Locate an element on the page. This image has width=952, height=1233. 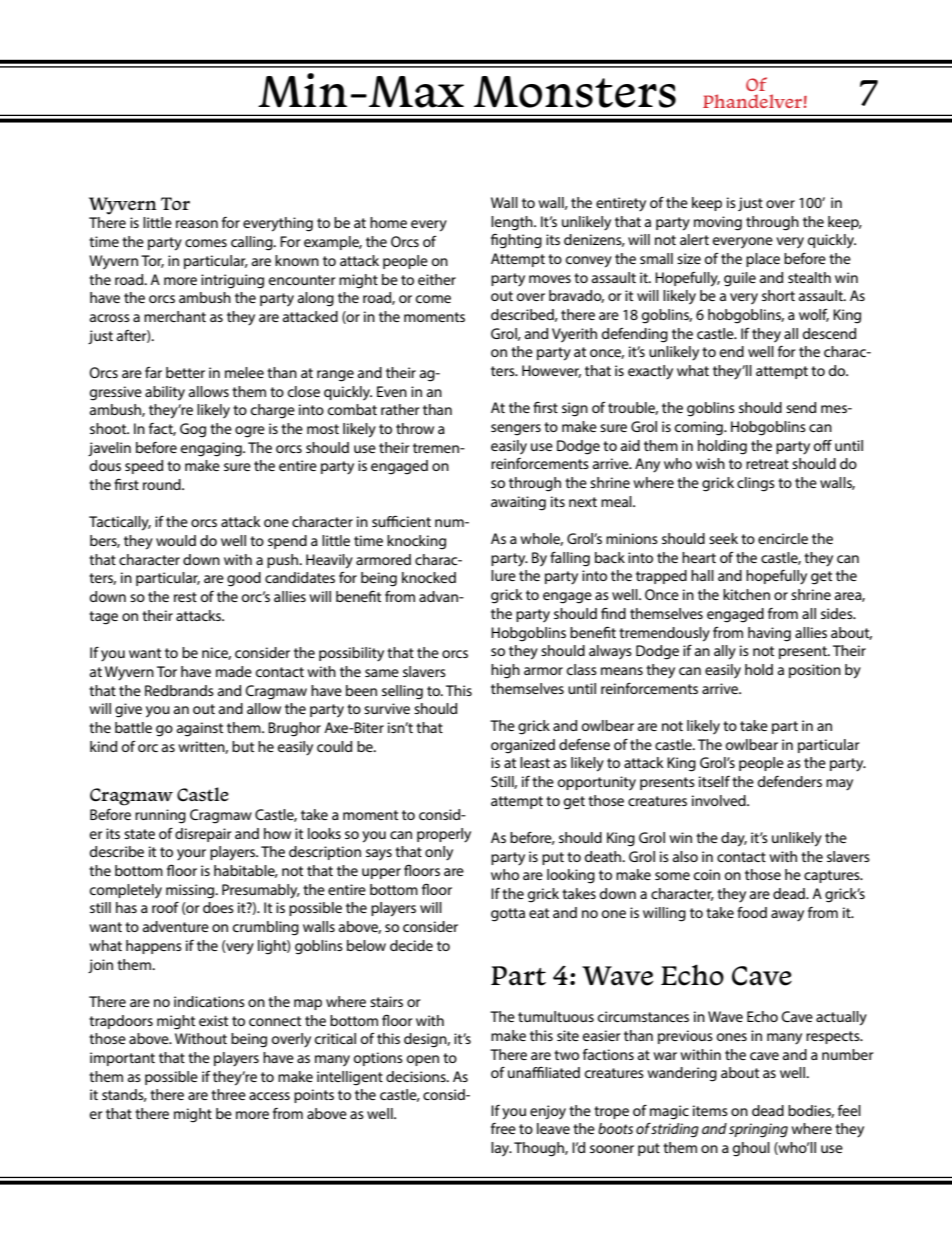
disrepair is located at coordinates (203, 835).
